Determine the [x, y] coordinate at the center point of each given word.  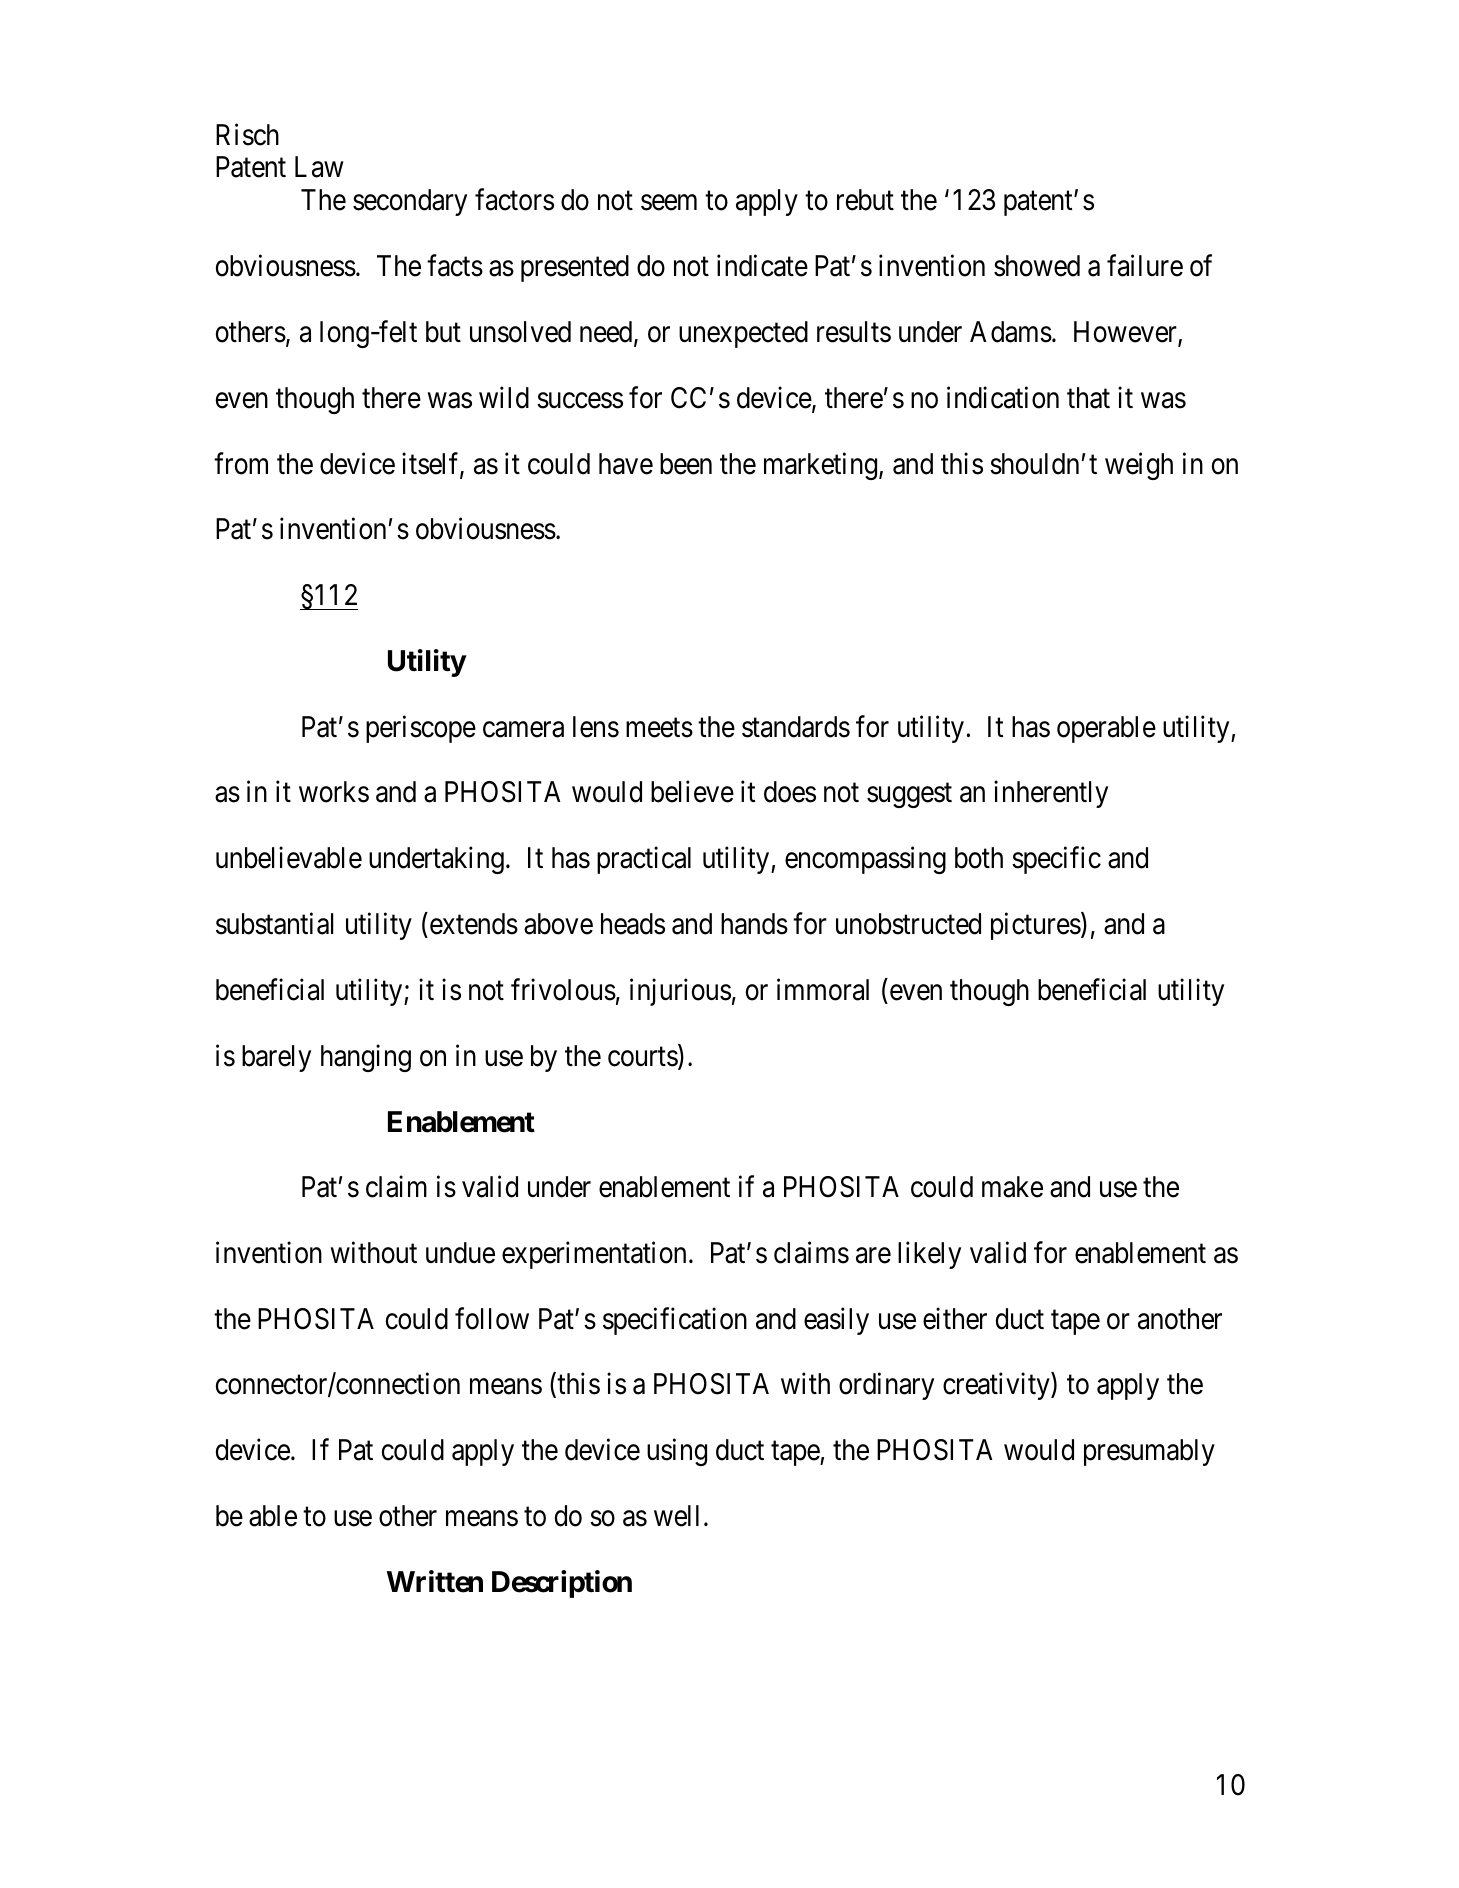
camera [523, 730]
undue [460, 1253]
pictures [1036, 926]
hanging [366, 1058]
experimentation [594, 1255]
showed [1037, 266]
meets [659, 728]
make [1012, 1187]
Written [435, 1581]
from [241, 463]
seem [669, 203]
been [686, 464]
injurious [680, 992]
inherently [1051, 794]
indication [1003, 397]
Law [319, 167]
